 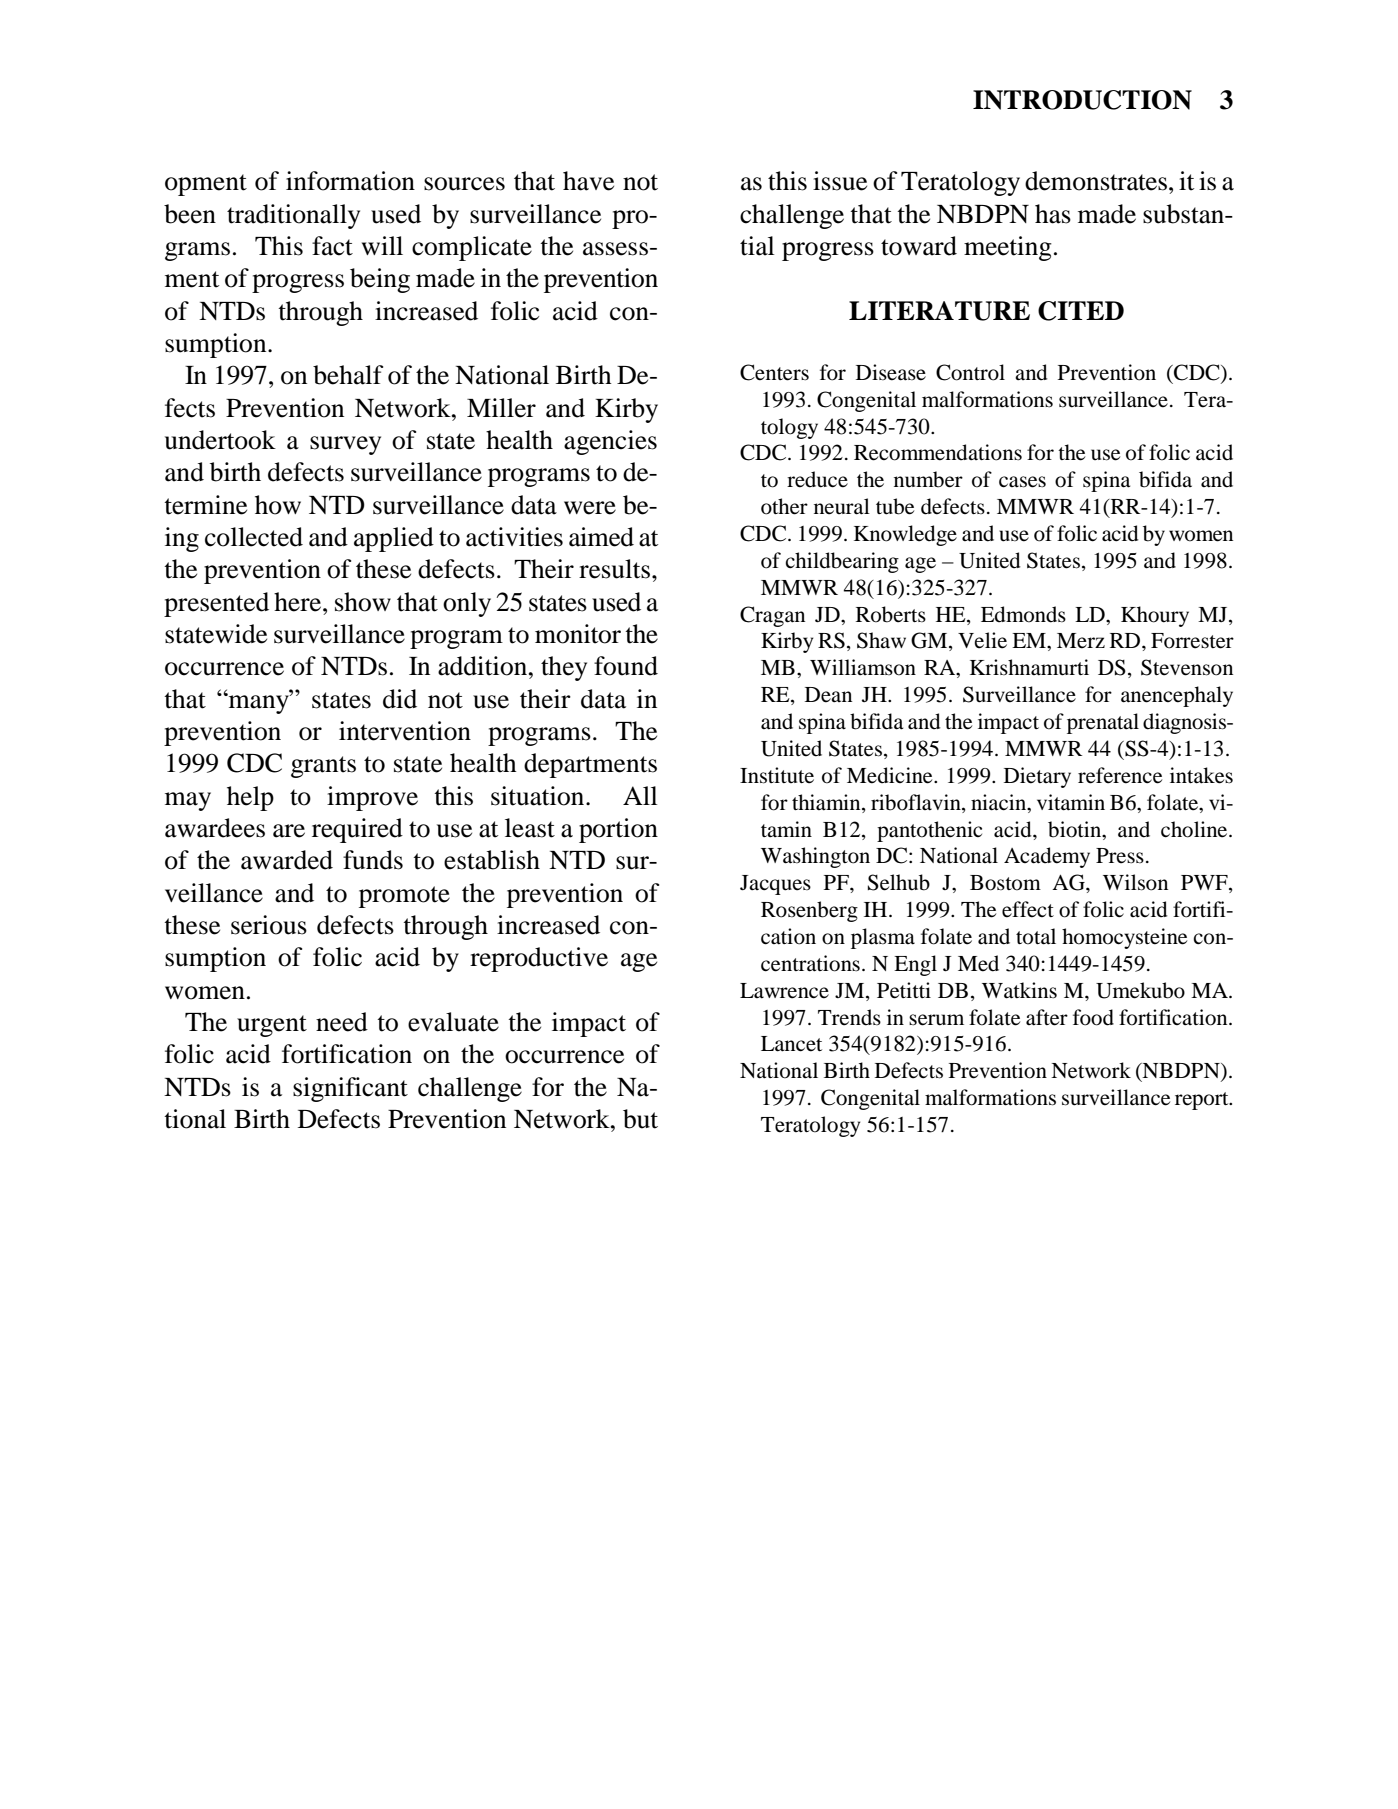 I want to click on information, so click(x=350, y=181).
